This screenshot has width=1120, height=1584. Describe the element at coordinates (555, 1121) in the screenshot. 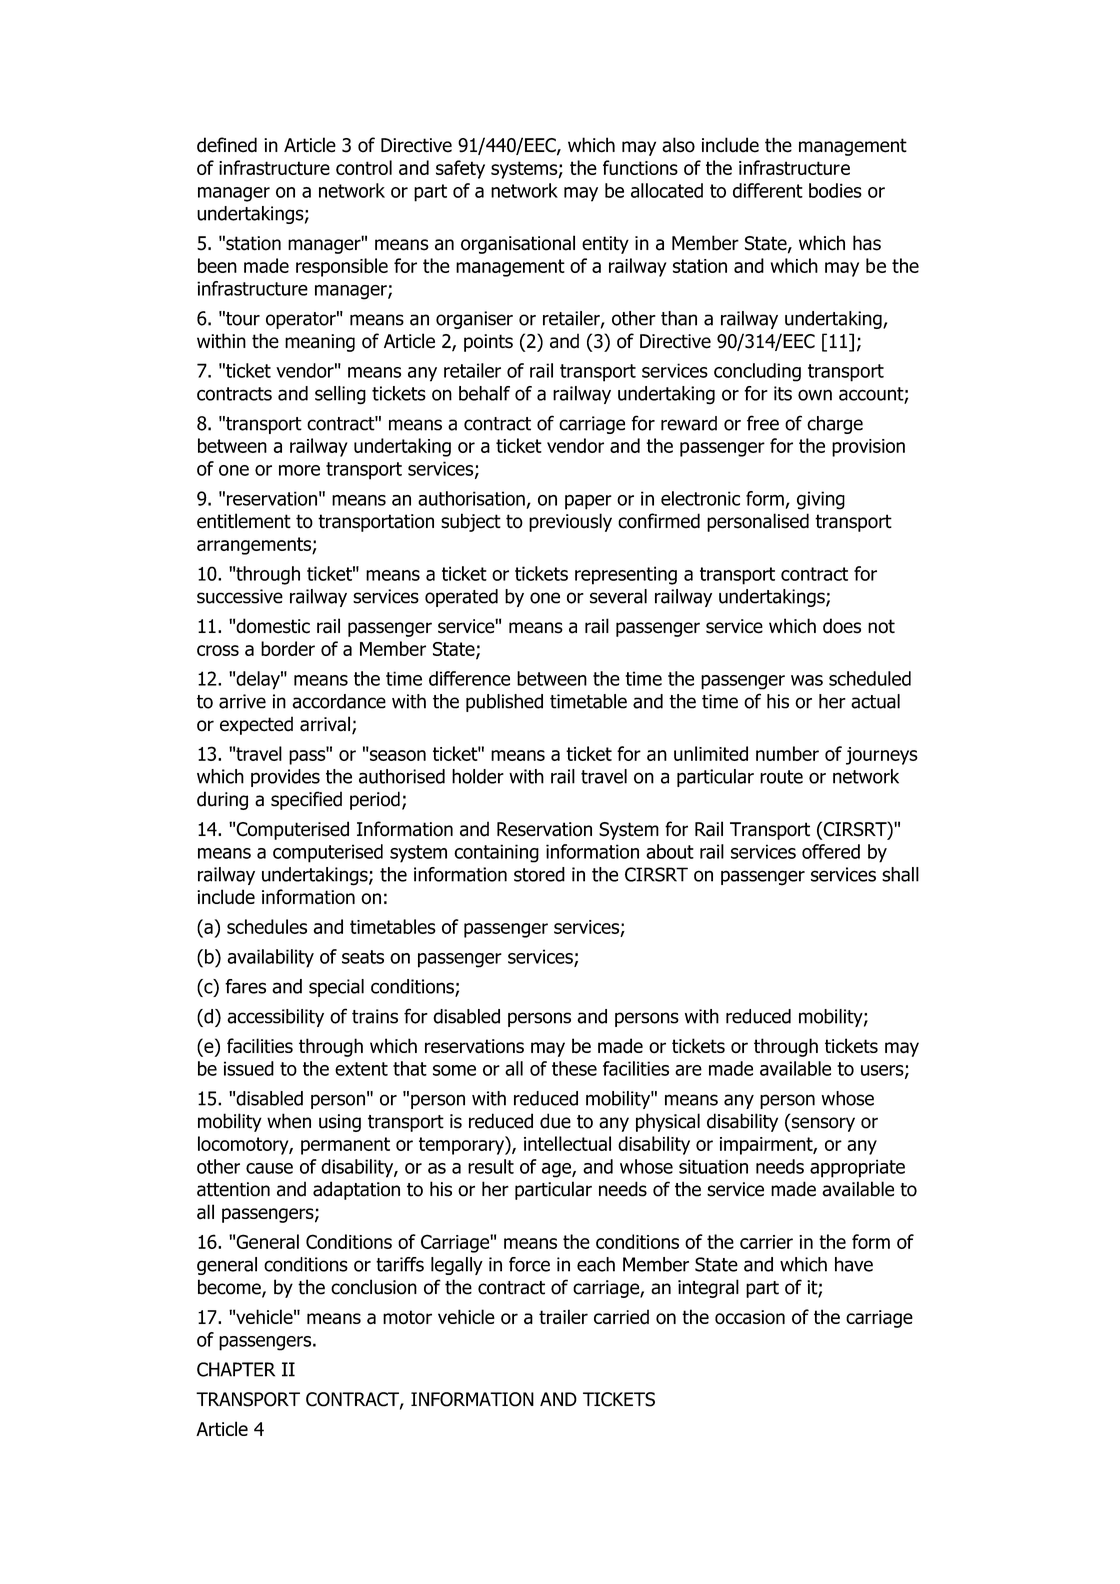

I see `due` at that location.
